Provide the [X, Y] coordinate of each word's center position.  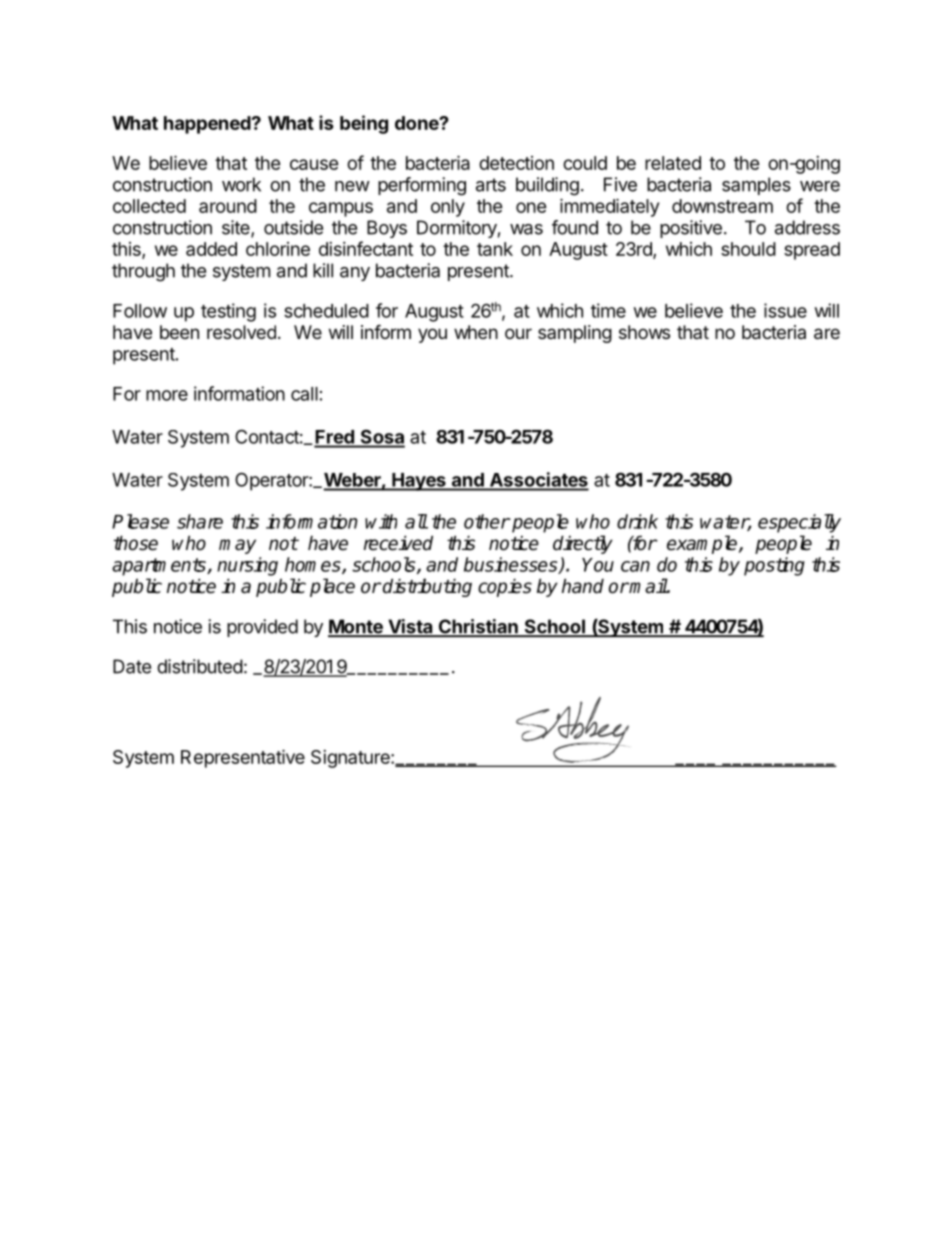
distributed [200, 666]
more [167, 395]
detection [516, 163]
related [673, 163]
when [476, 332]
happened [207, 125]
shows [644, 332]
